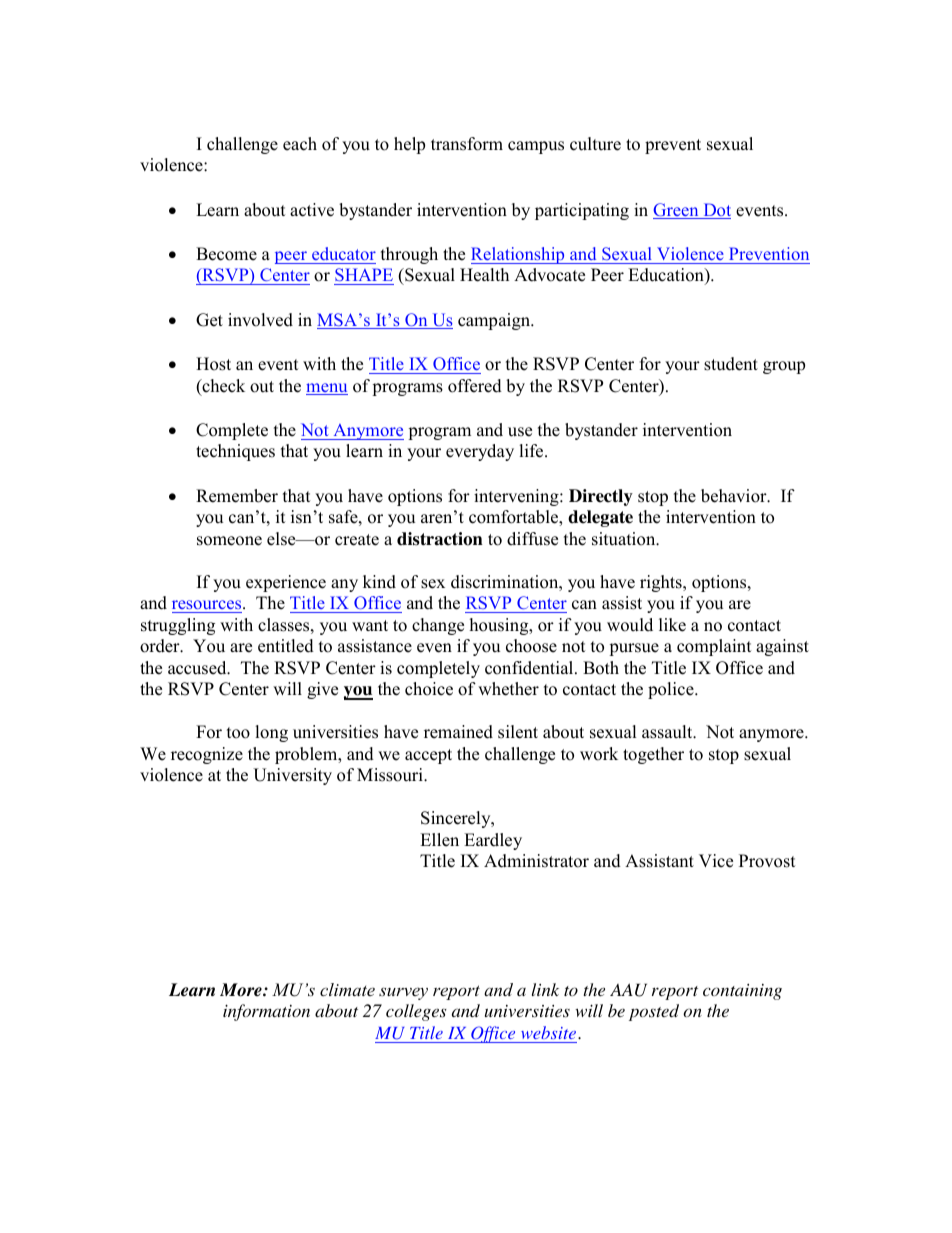  I want to click on student, so click(731, 364).
